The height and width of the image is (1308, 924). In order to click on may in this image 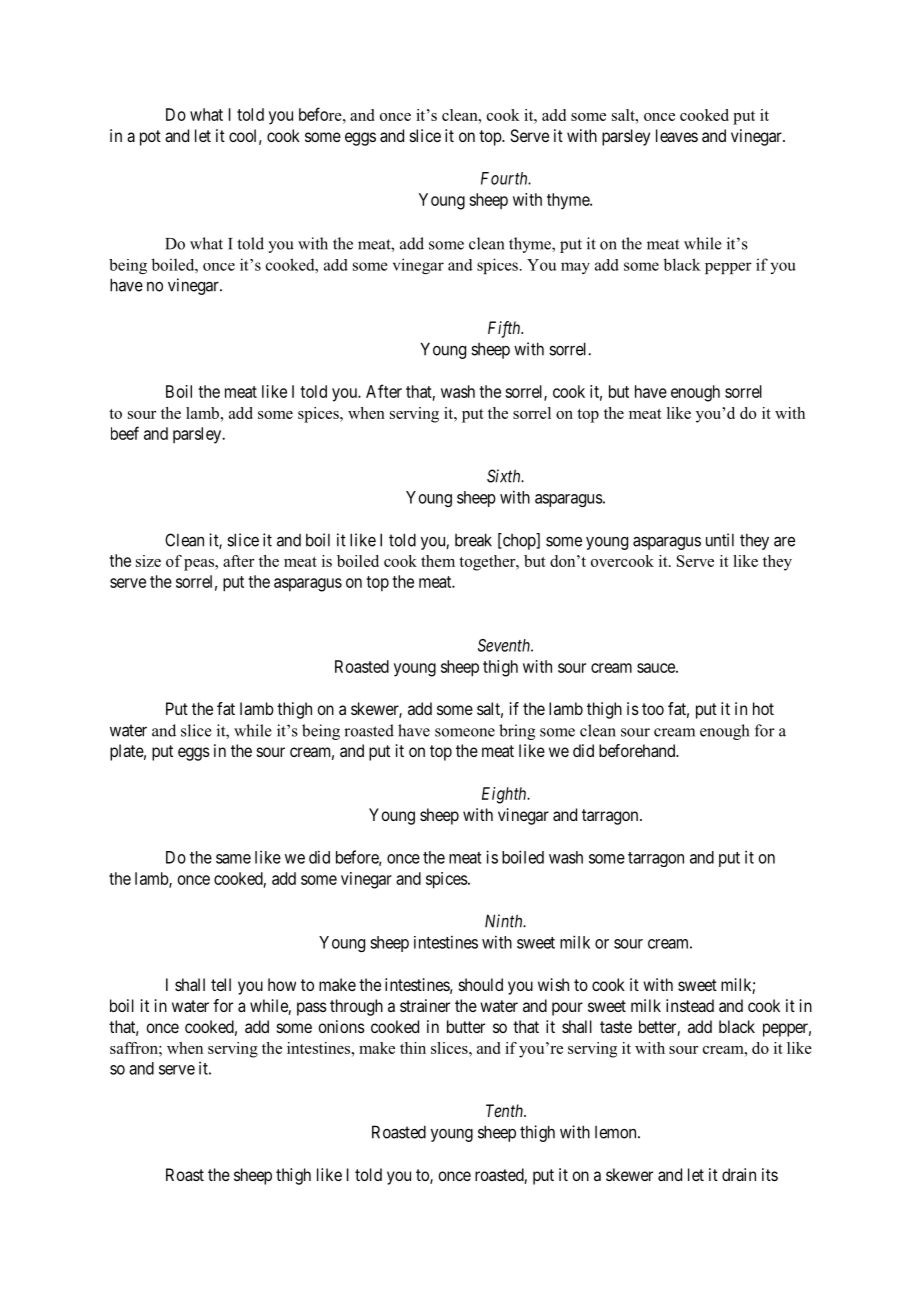, I will do `click(575, 268)`.
